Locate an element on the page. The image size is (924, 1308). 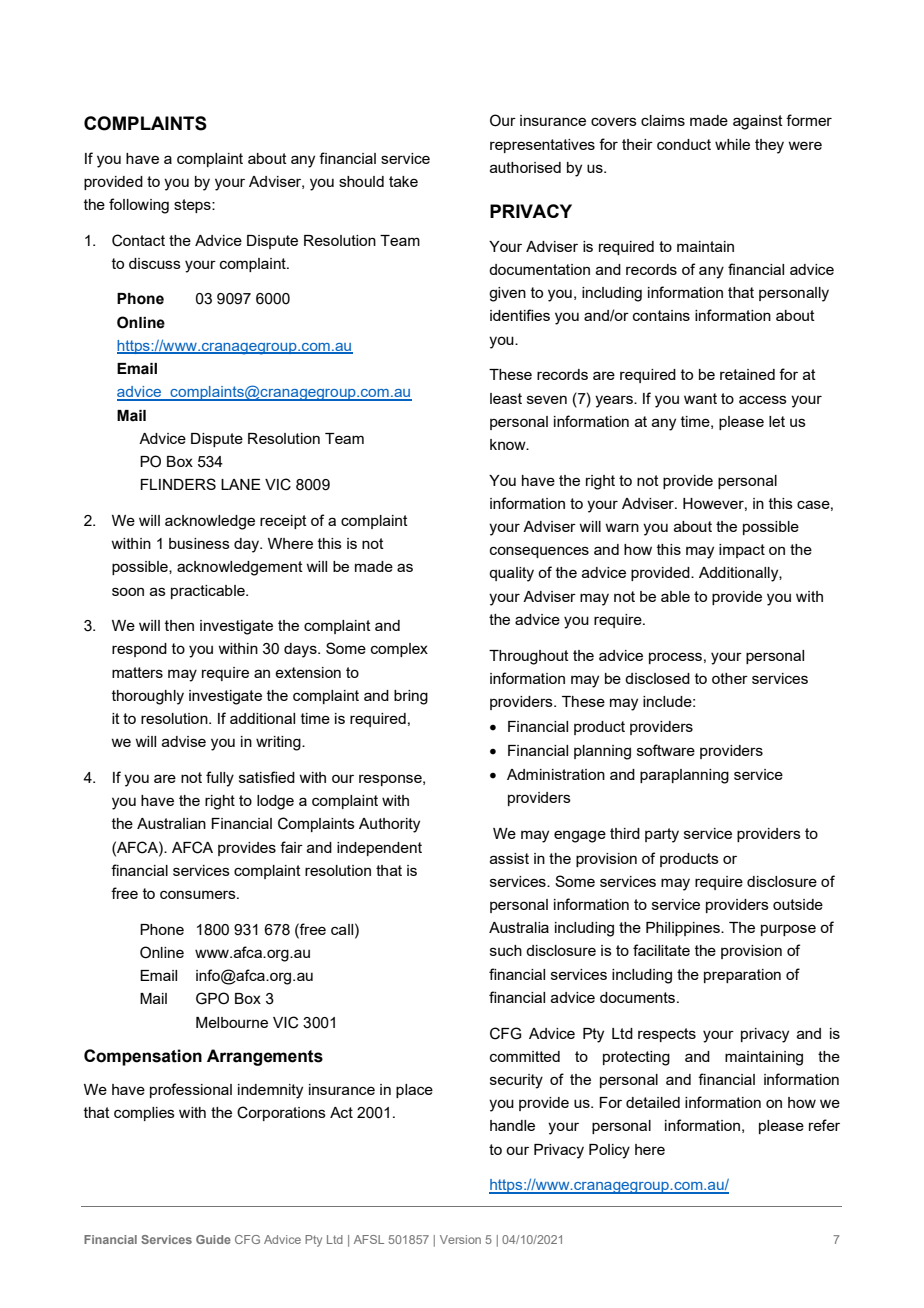
LANE is located at coordinates (241, 484).
